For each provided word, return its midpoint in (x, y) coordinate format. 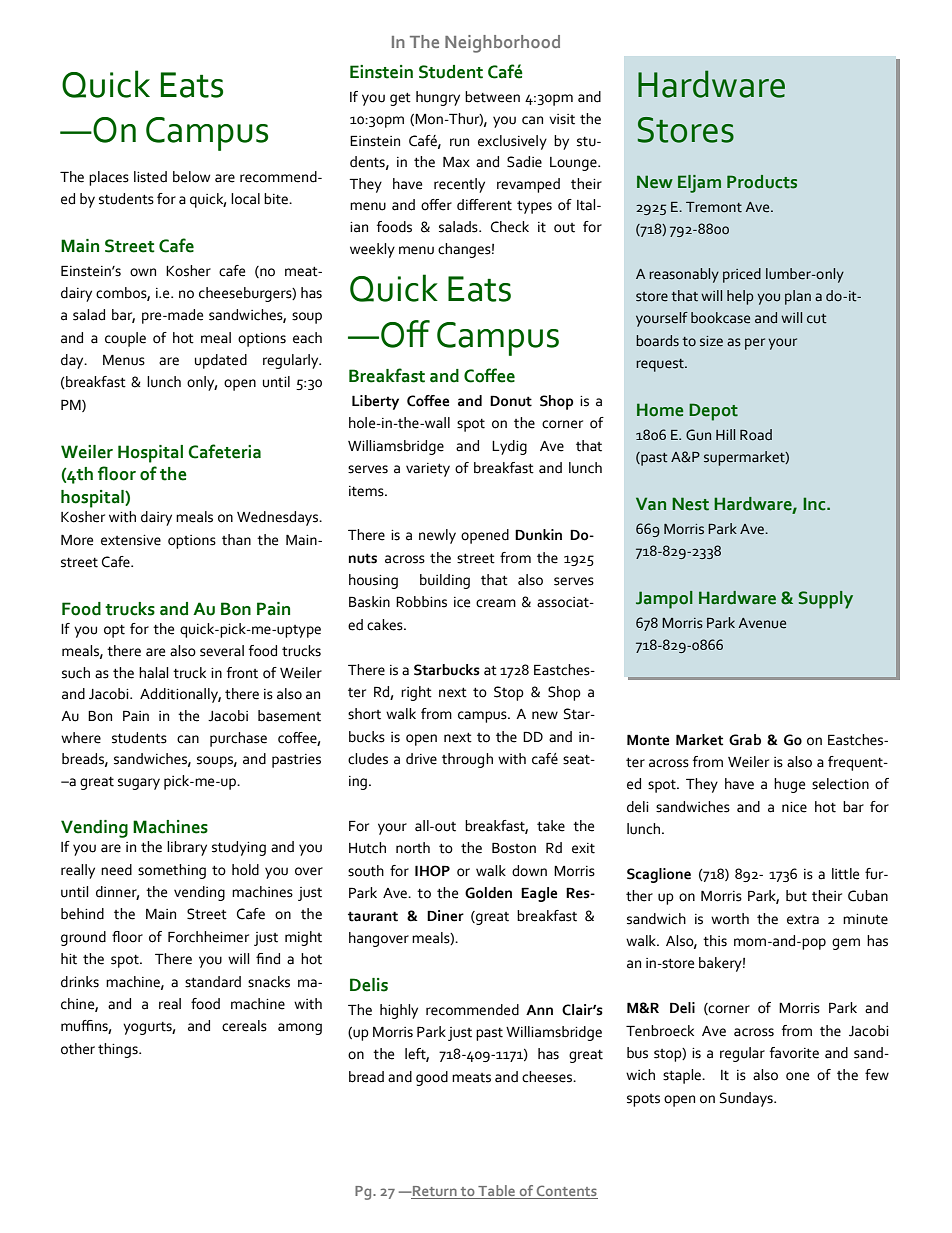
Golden (488, 893)
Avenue (762, 623)
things (119, 1050)
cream (496, 603)
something (172, 871)
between (492, 97)
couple (125, 339)
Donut (511, 401)
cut (817, 319)
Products (762, 182)
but (796, 896)
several (222, 651)
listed (150, 177)
